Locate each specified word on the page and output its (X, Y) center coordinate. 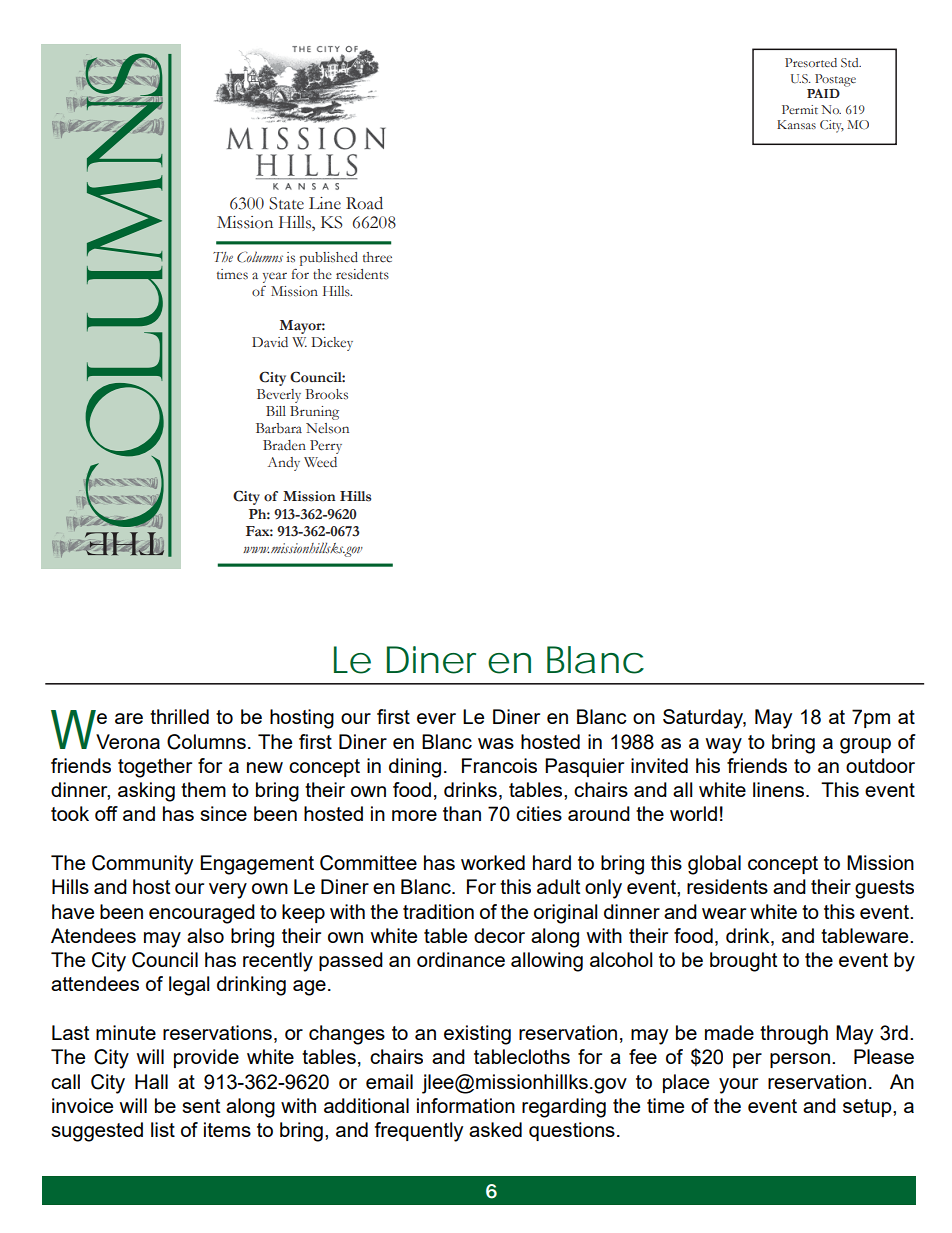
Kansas (796, 125)
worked (493, 862)
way (723, 746)
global (714, 865)
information (466, 1105)
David (270, 342)
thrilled (179, 716)
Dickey (332, 344)
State (286, 203)
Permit (800, 109)
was (496, 743)
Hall (151, 1081)
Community (142, 865)
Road (364, 203)
